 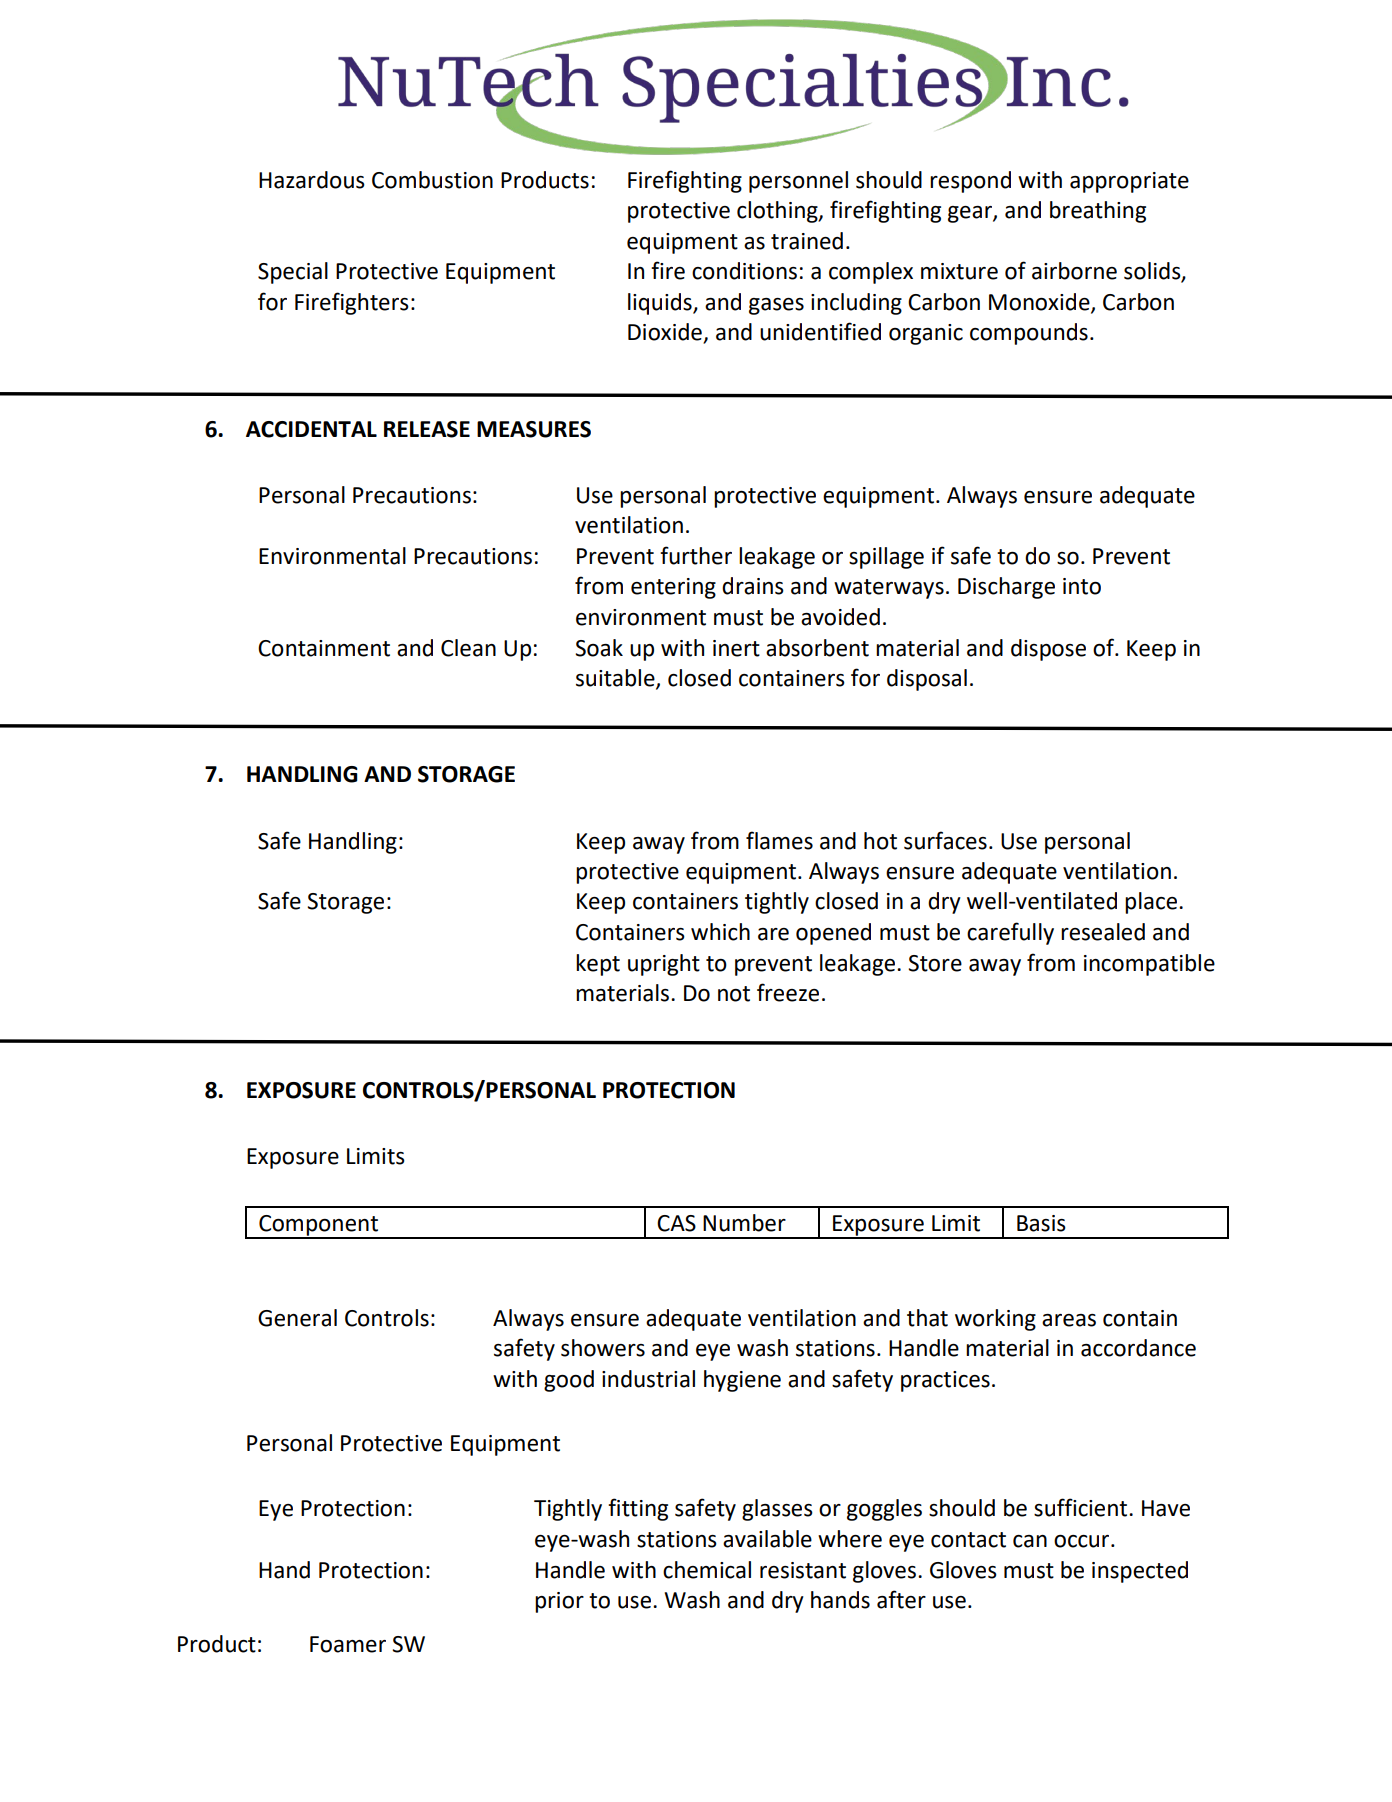 What do you see at coordinates (559, 1602) in the screenshot?
I see `prior` at bounding box center [559, 1602].
